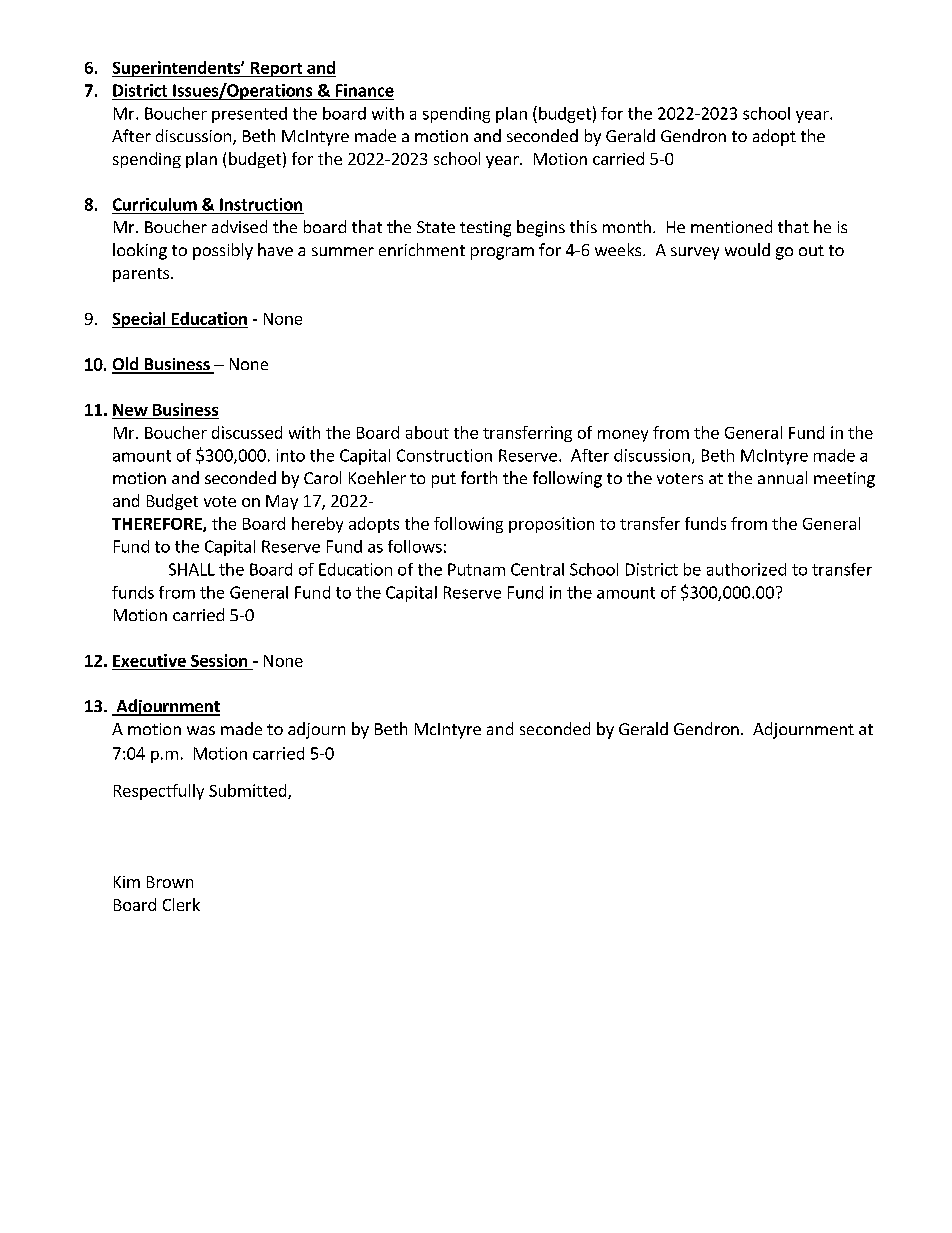  Describe the element at coordinates (747, 249) in the document. I see `would` at that location.
